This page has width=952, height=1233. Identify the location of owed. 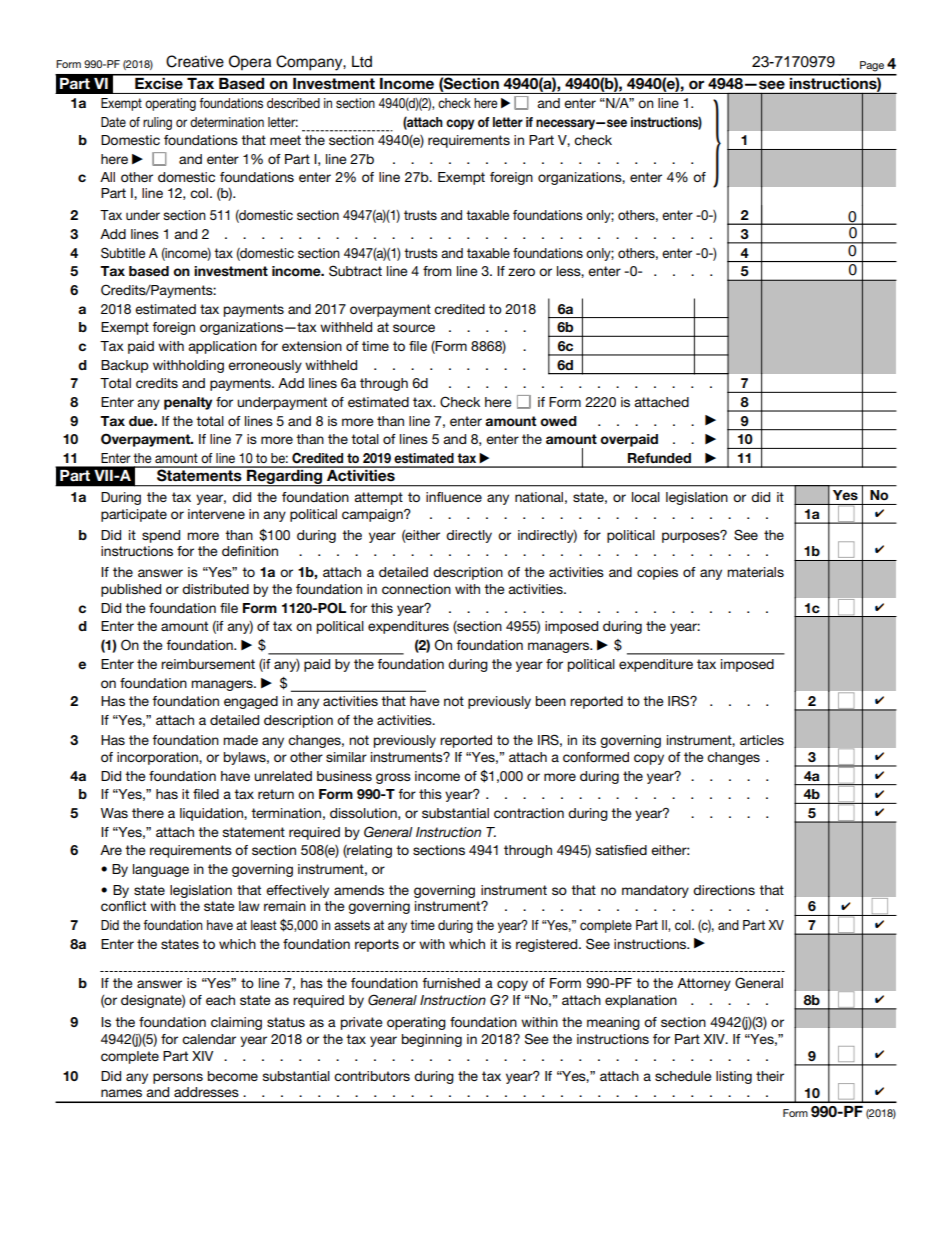
(558, 421).
